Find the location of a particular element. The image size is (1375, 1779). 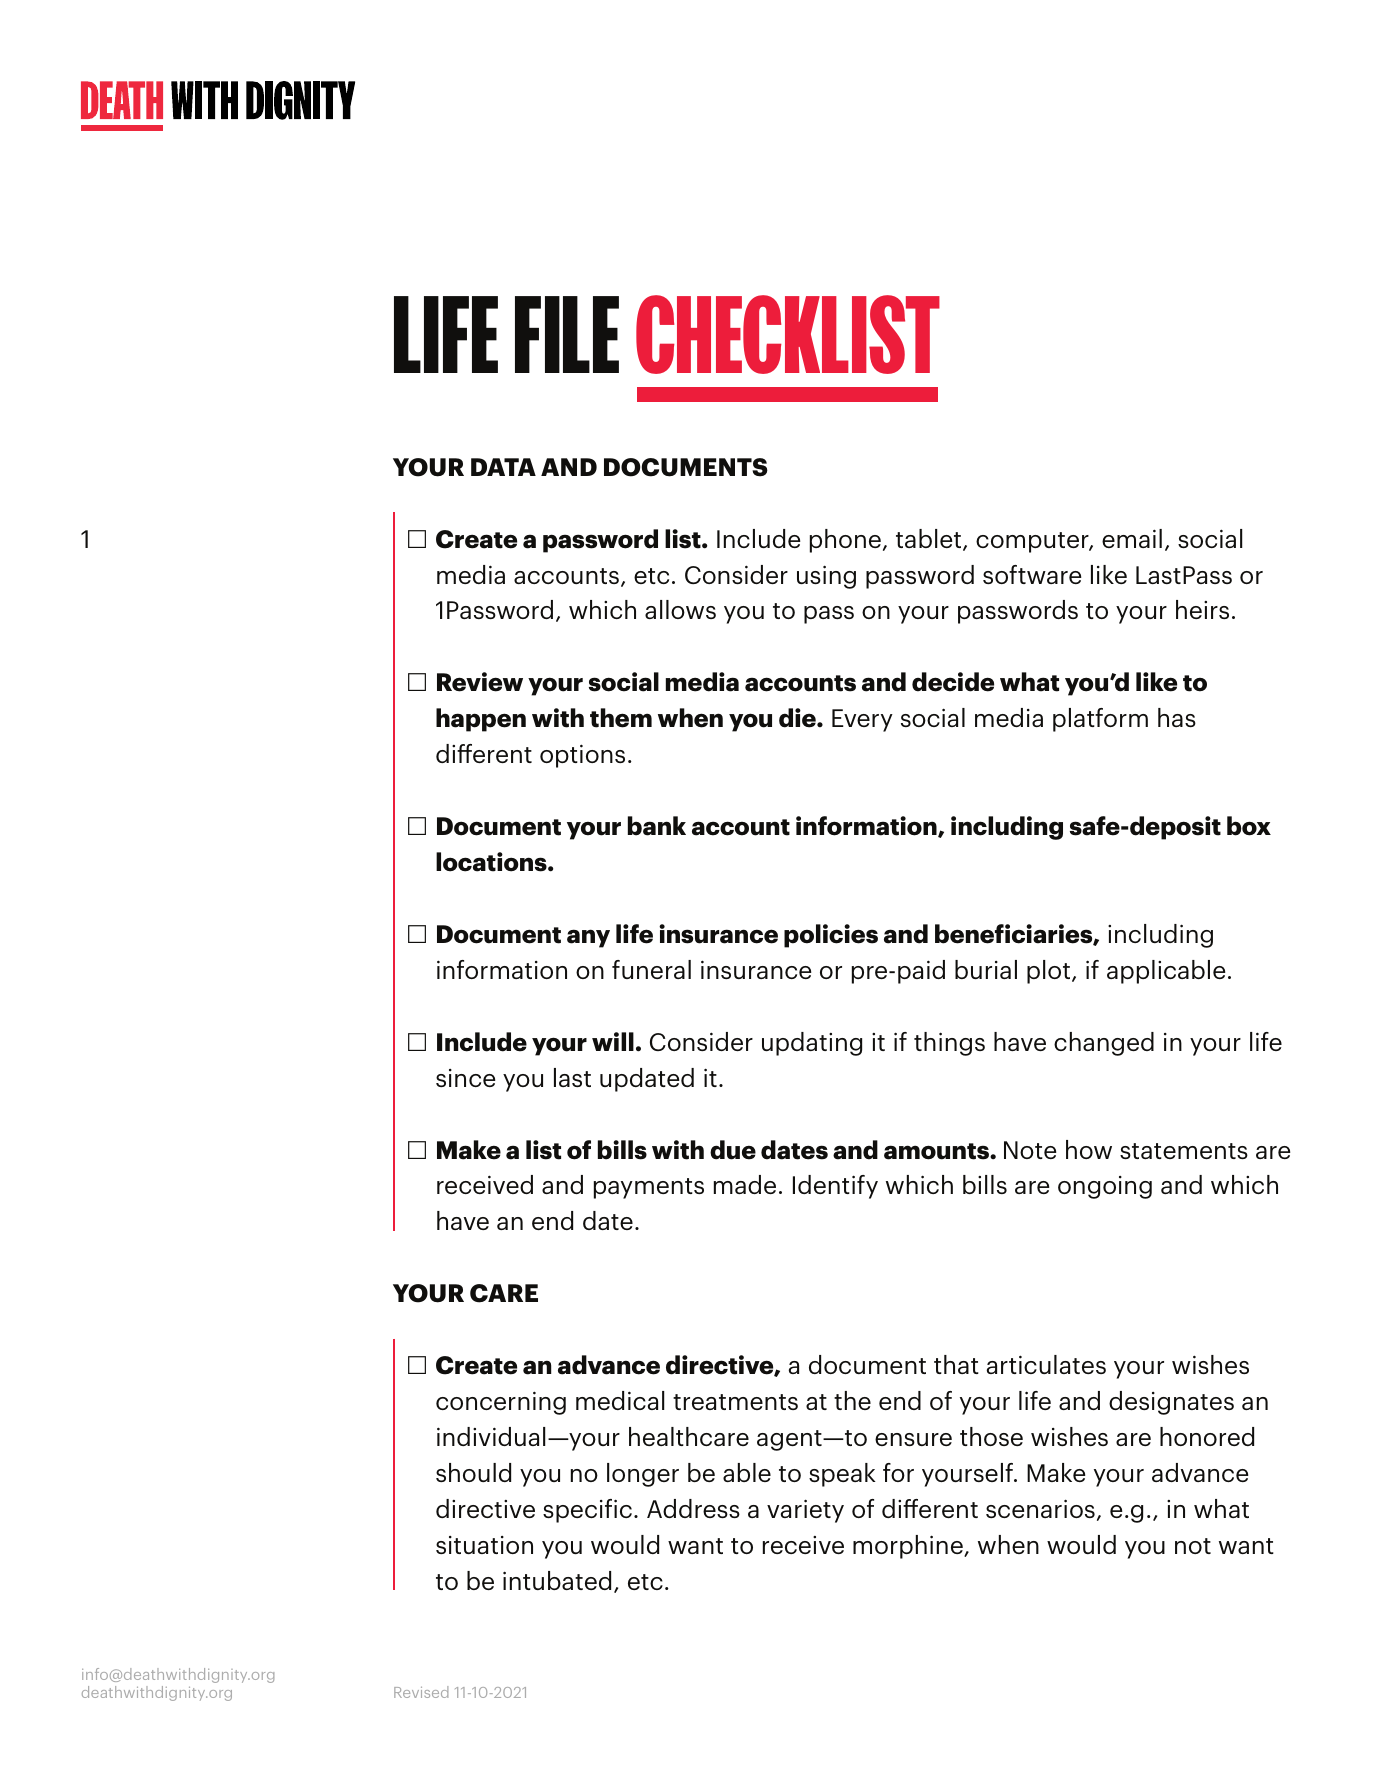

FILE is located at coordinates (567, 334).
